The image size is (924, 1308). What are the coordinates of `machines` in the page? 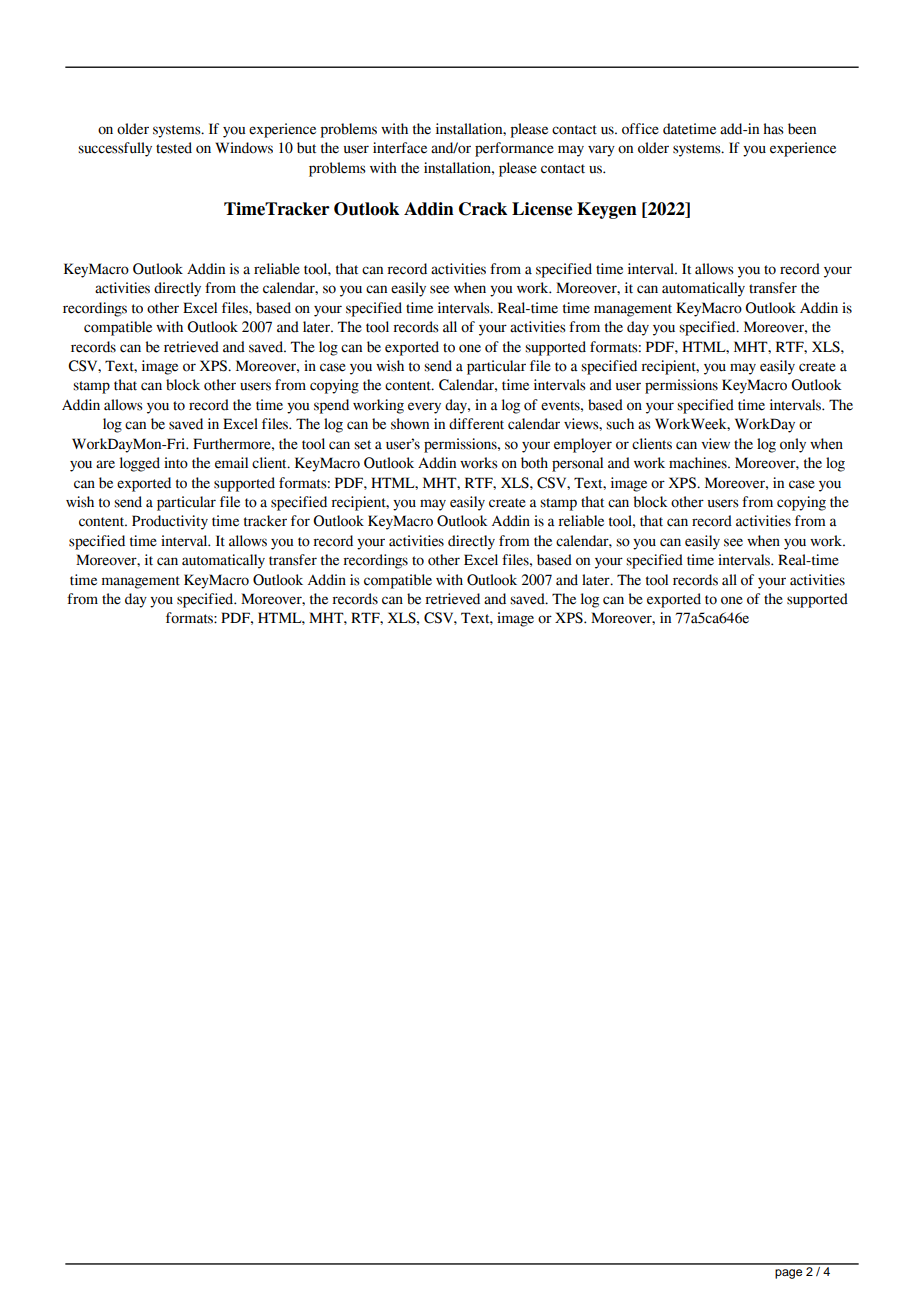 It's located at (699, 463).
